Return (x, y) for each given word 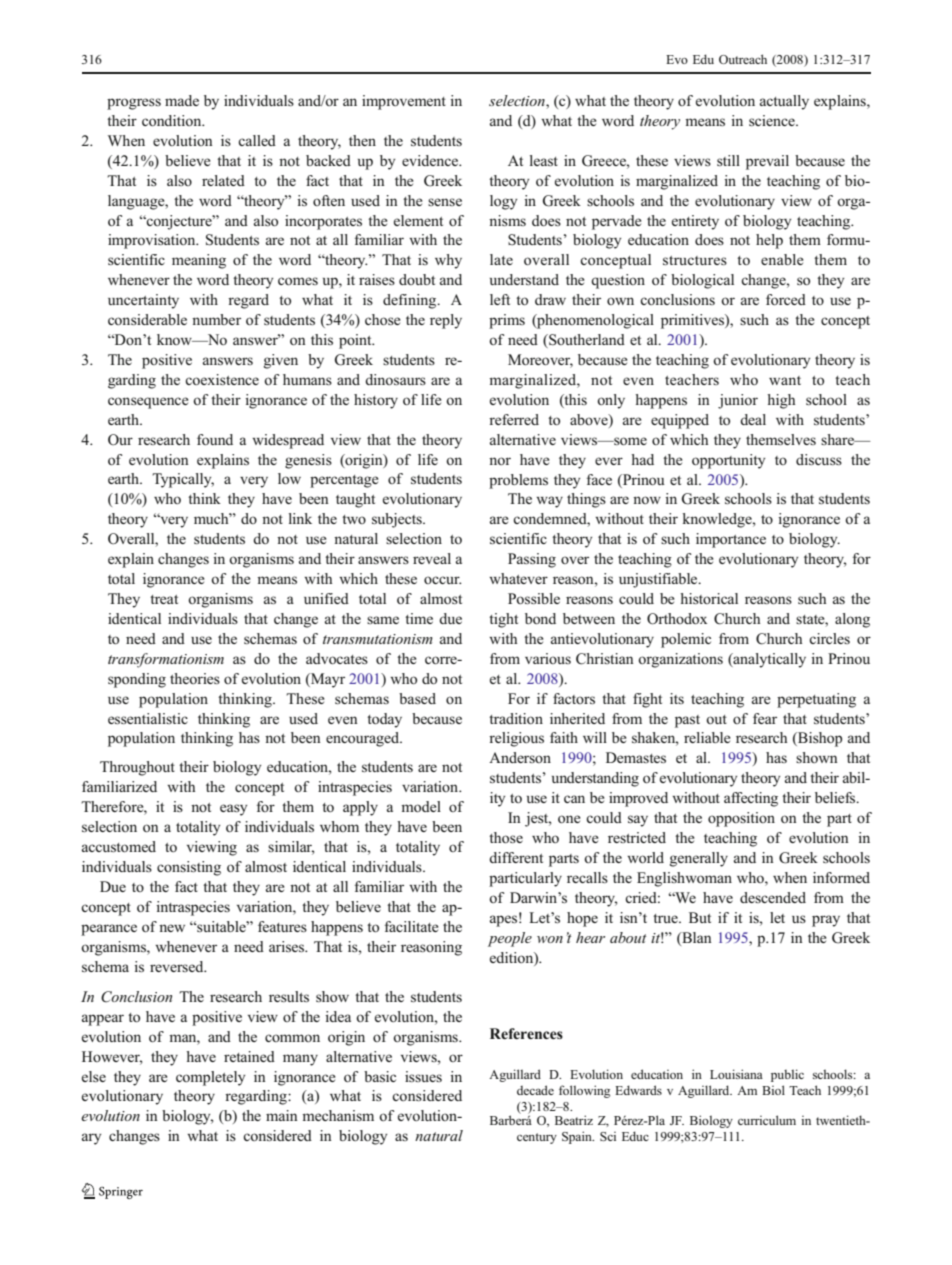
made (182, 100)
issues (423, 1076)
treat (164, 599)
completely (210, 1078)
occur (443, 580)
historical (709, 598)
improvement (404, 102)
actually (784, 102)
